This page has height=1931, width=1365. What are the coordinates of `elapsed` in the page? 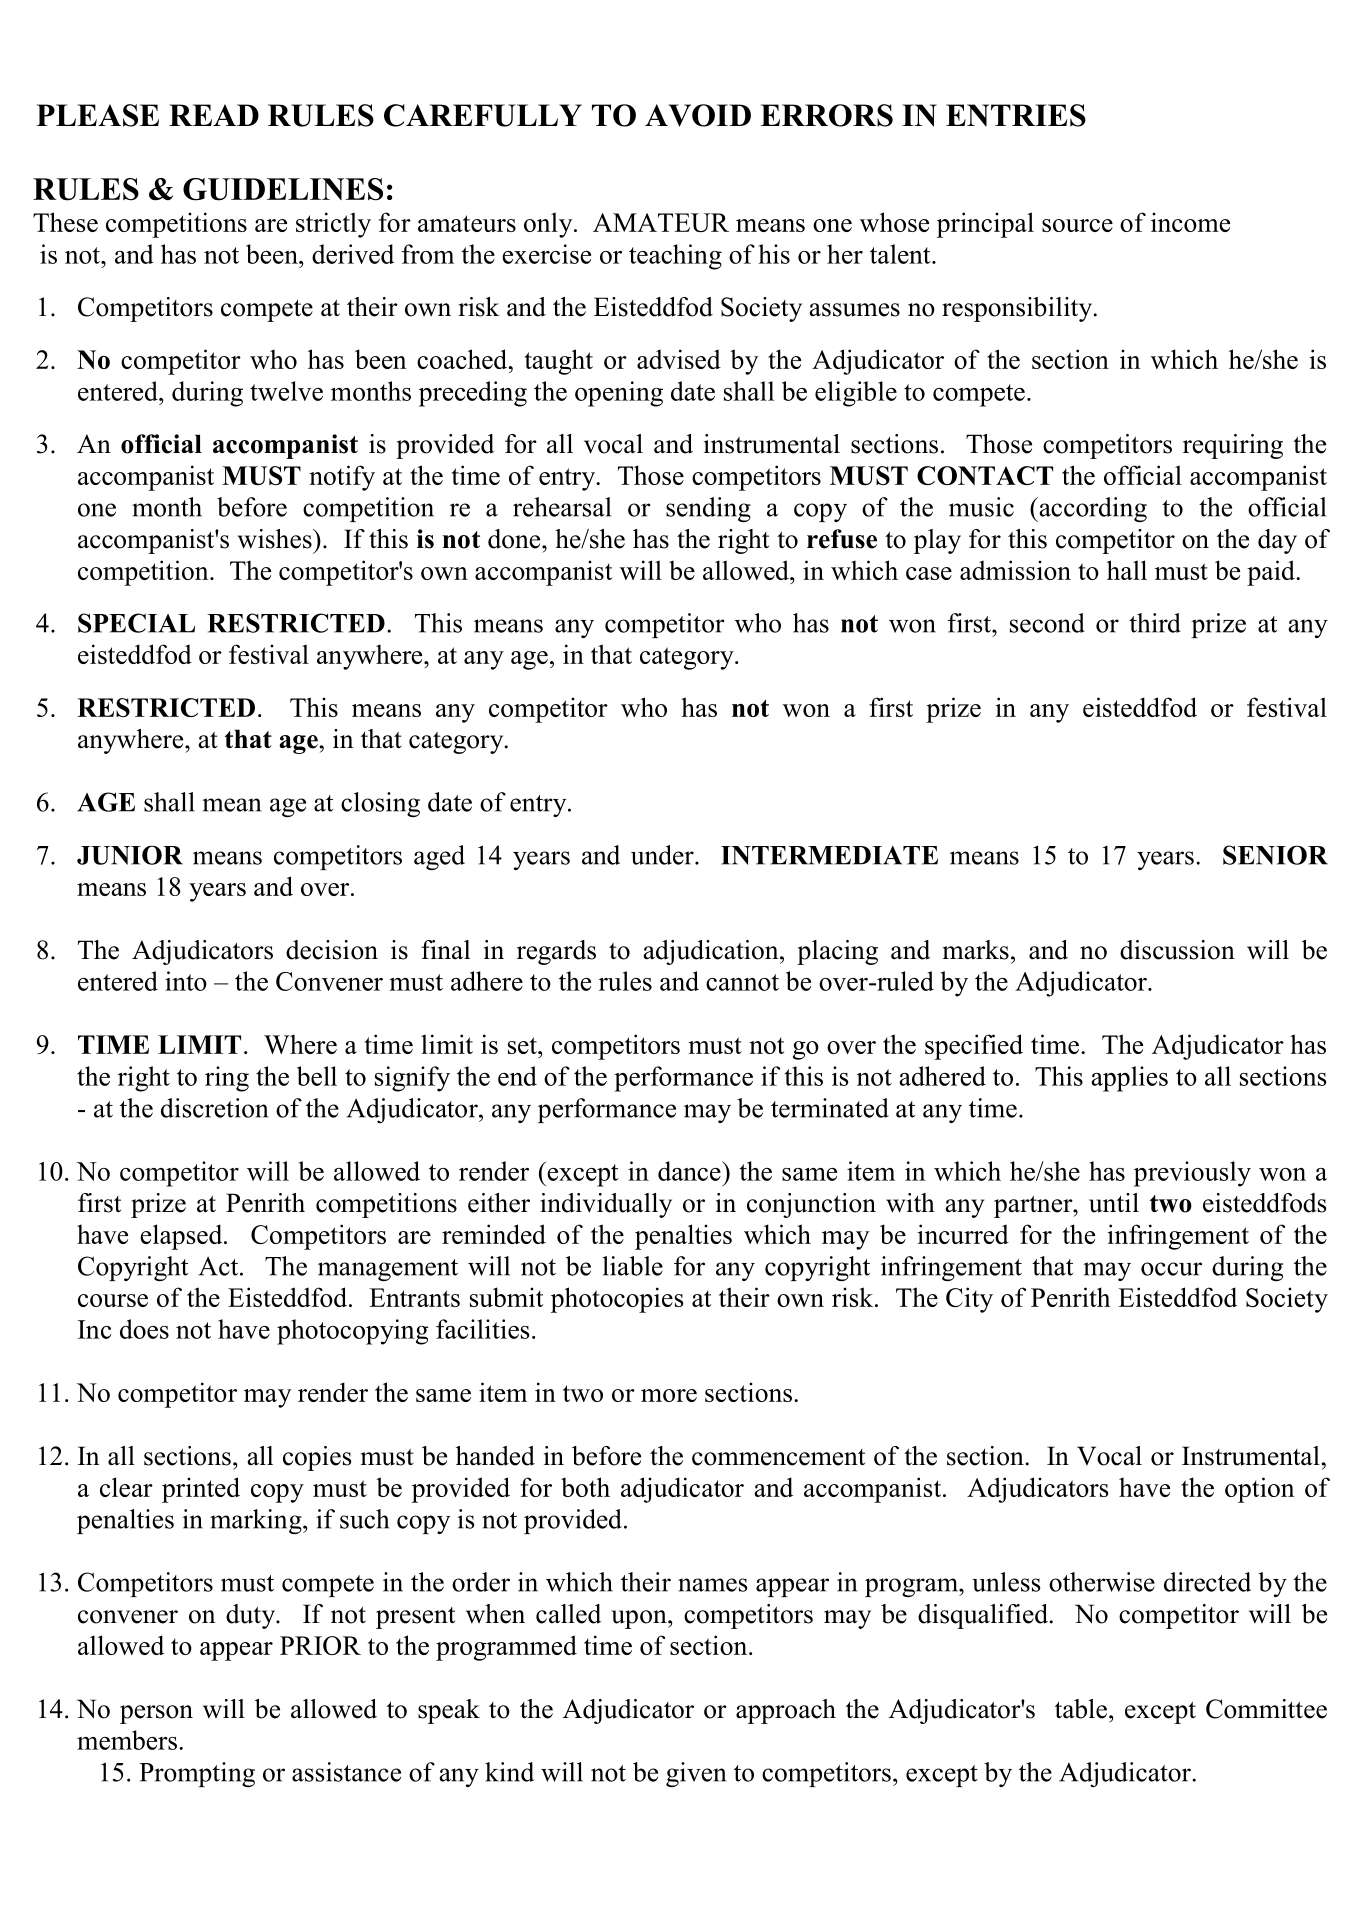 It's located at (182, 1237).
